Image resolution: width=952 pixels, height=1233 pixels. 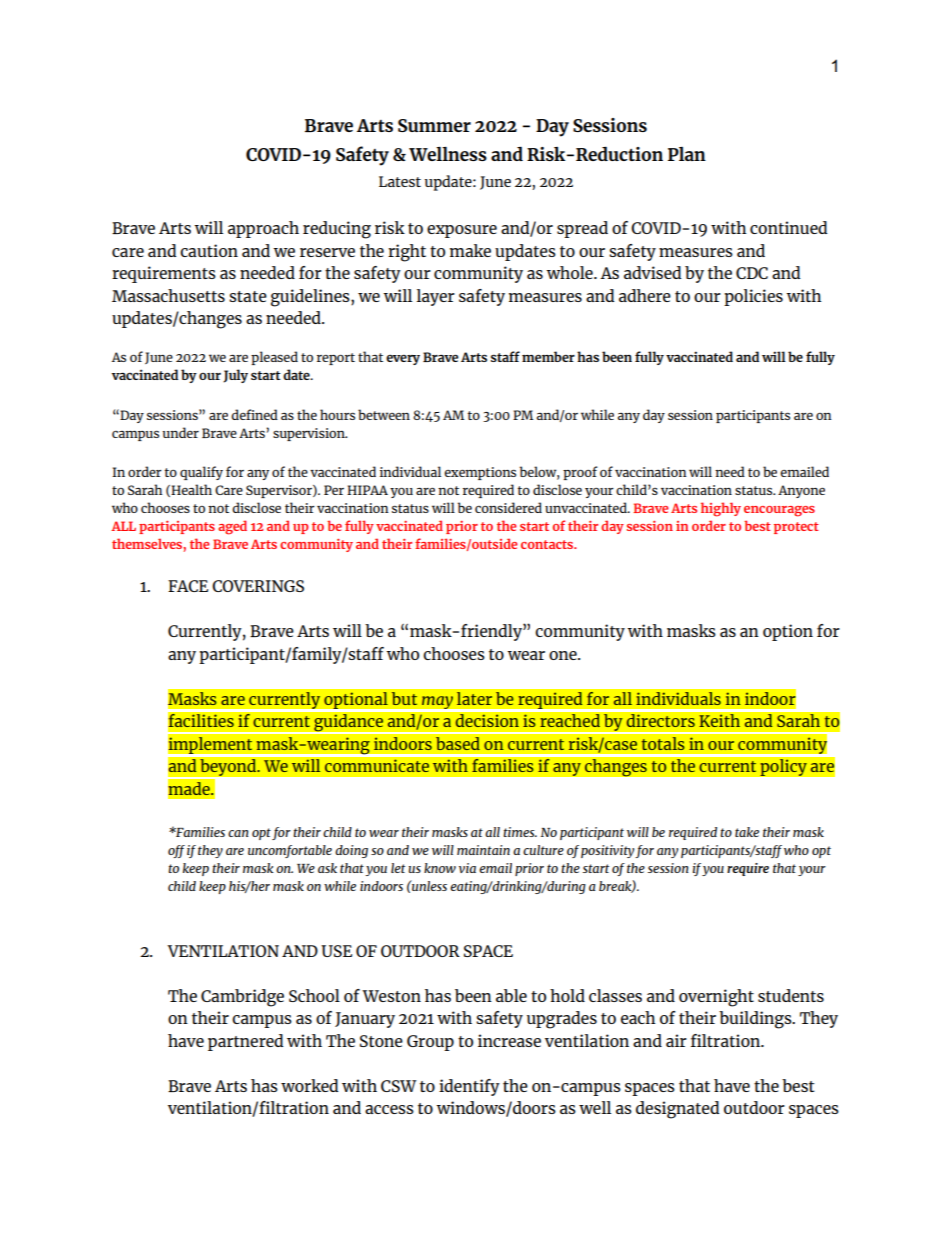 I want to click on member, so click(x=548, y=356).
